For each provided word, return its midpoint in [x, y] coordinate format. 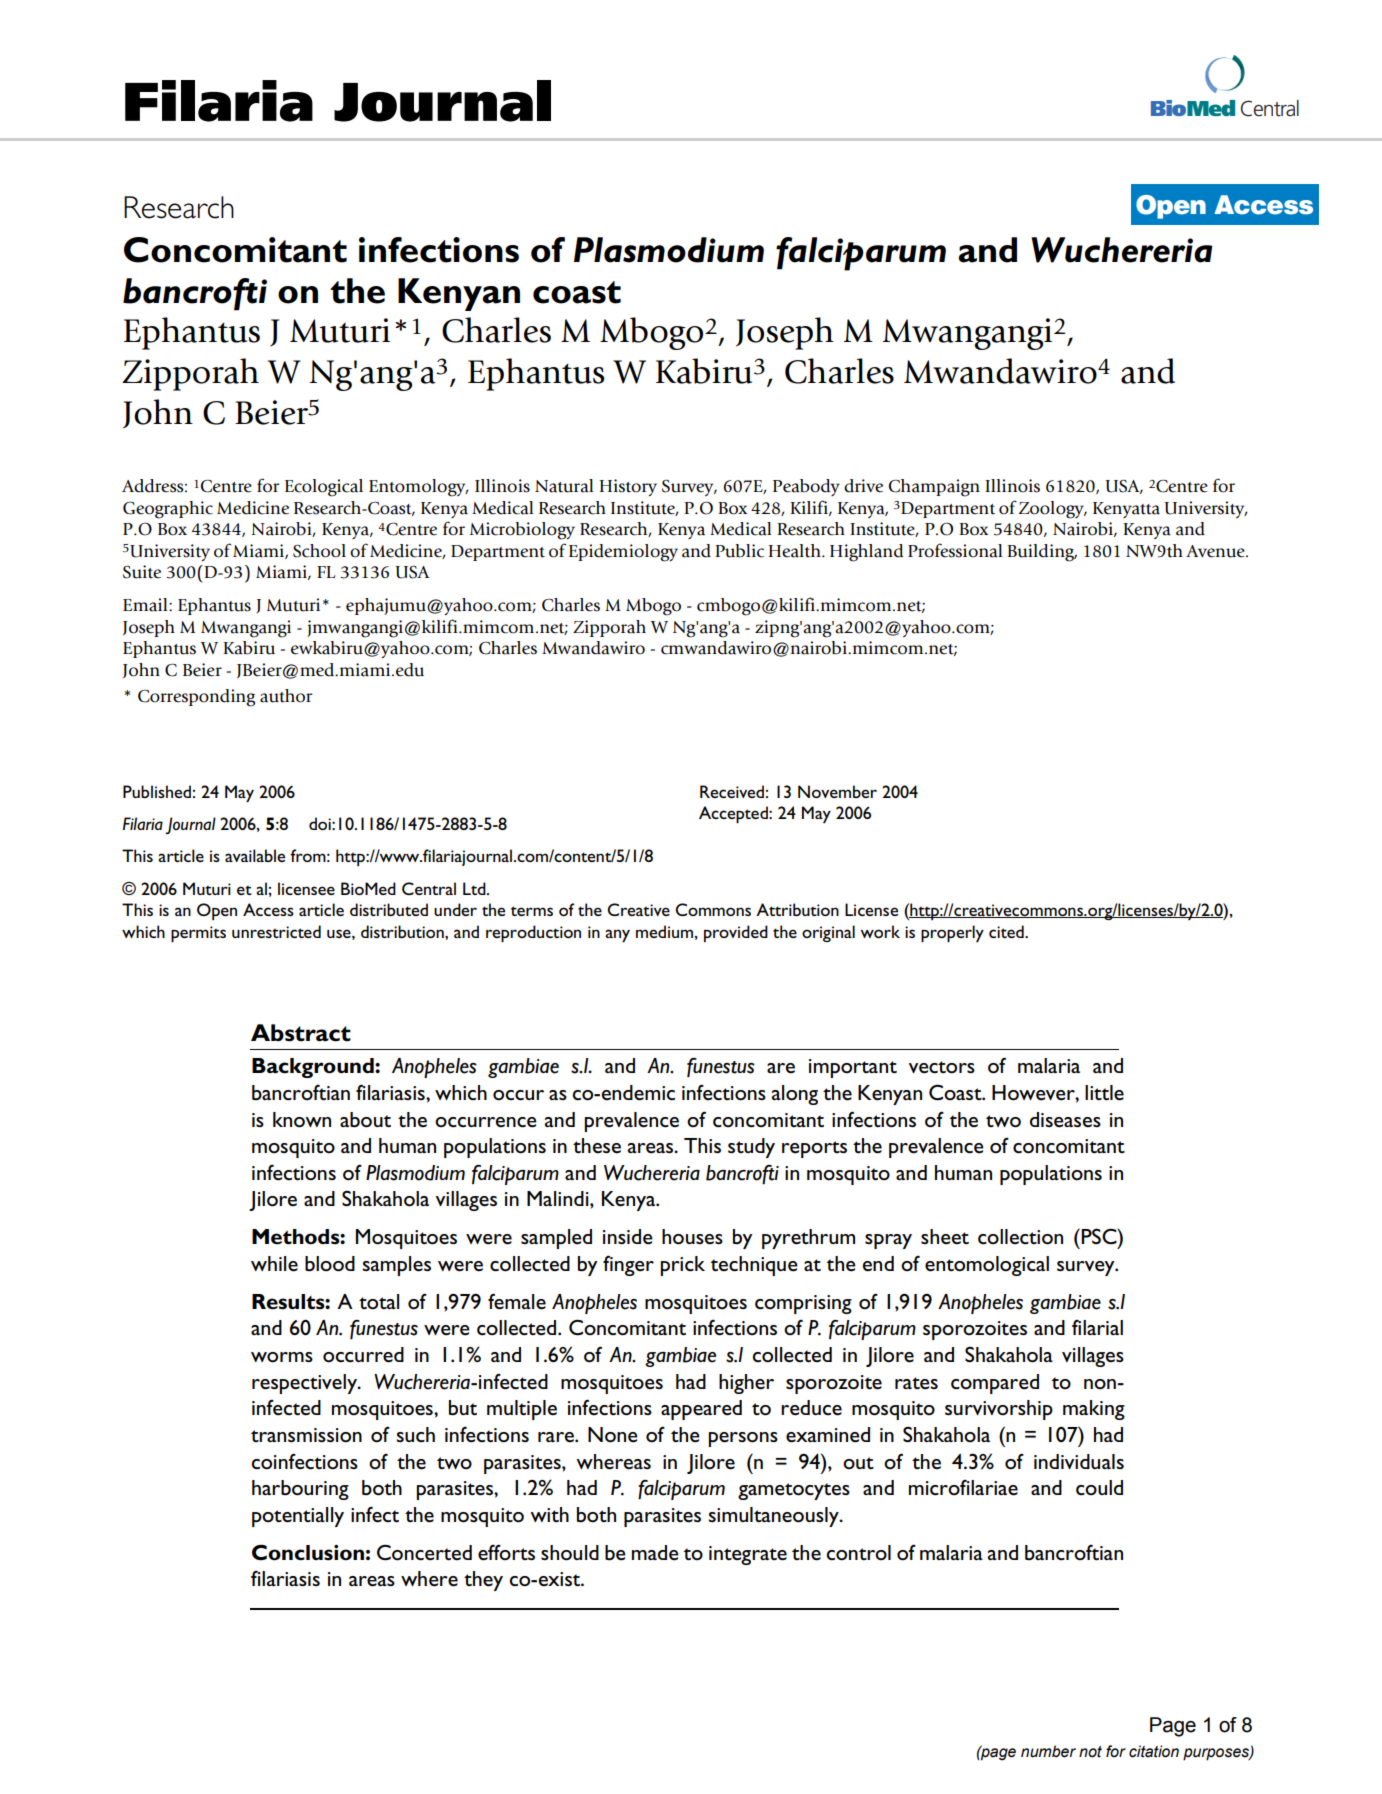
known [302, 1120]
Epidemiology [623, 553]
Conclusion [308, 1552]
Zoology [1052, 510]
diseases [1065, 1120]
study [751, 1148]
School [319, 551]
